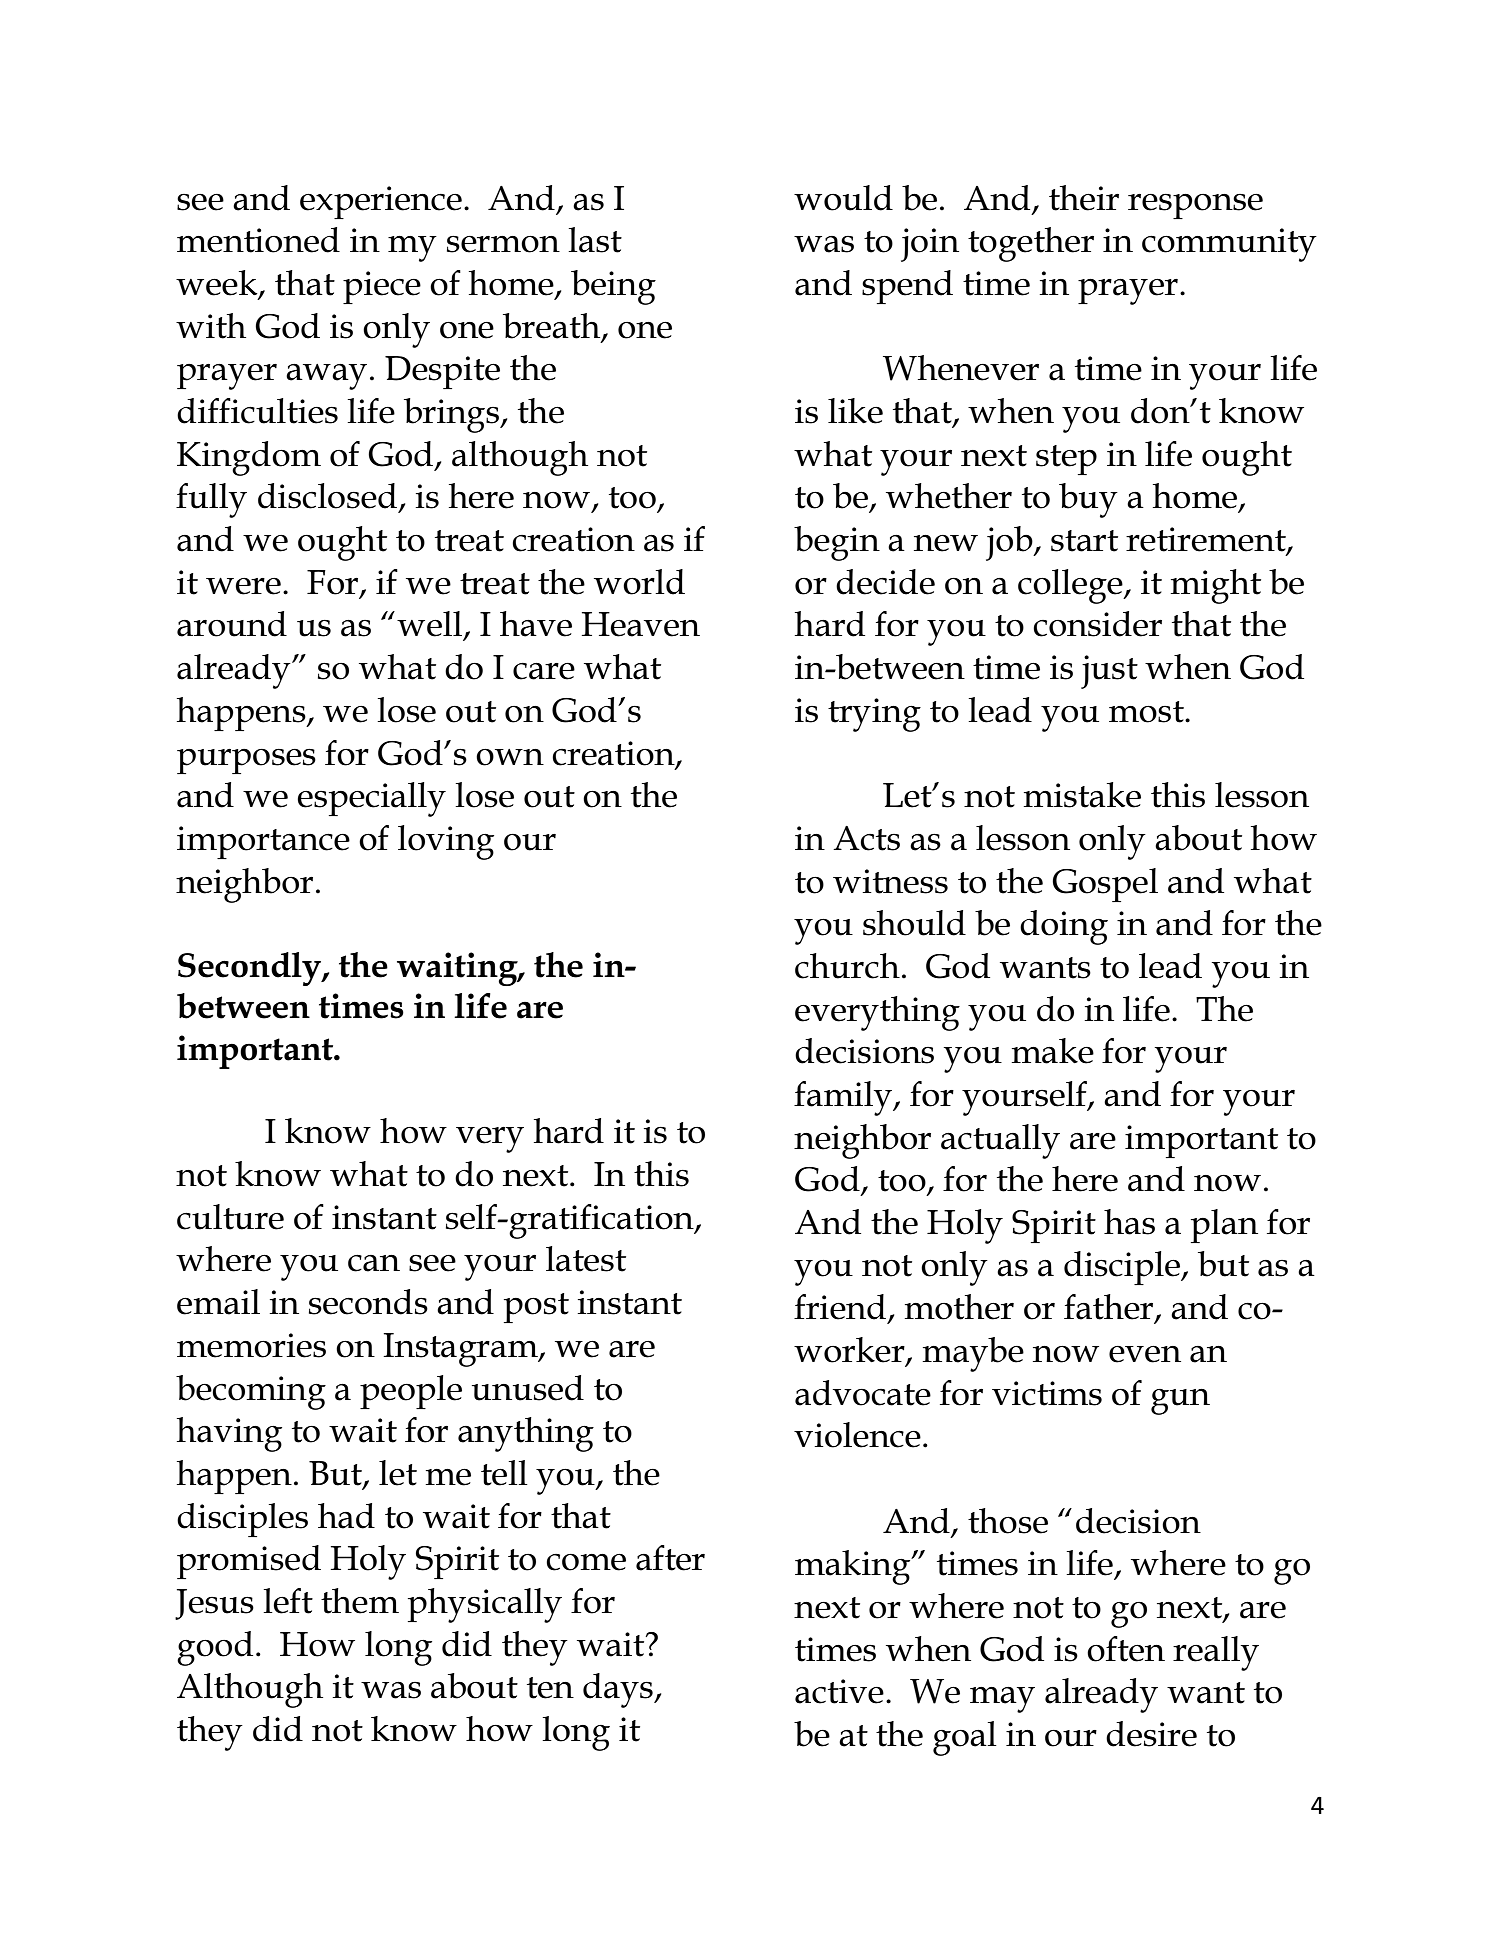 Image resolution: width=1501 pixels, height=1943 pixels. What do you see at coordinates (619, 1690) in the screenshot?
I see `days` at bounding box center [619, 1690].
